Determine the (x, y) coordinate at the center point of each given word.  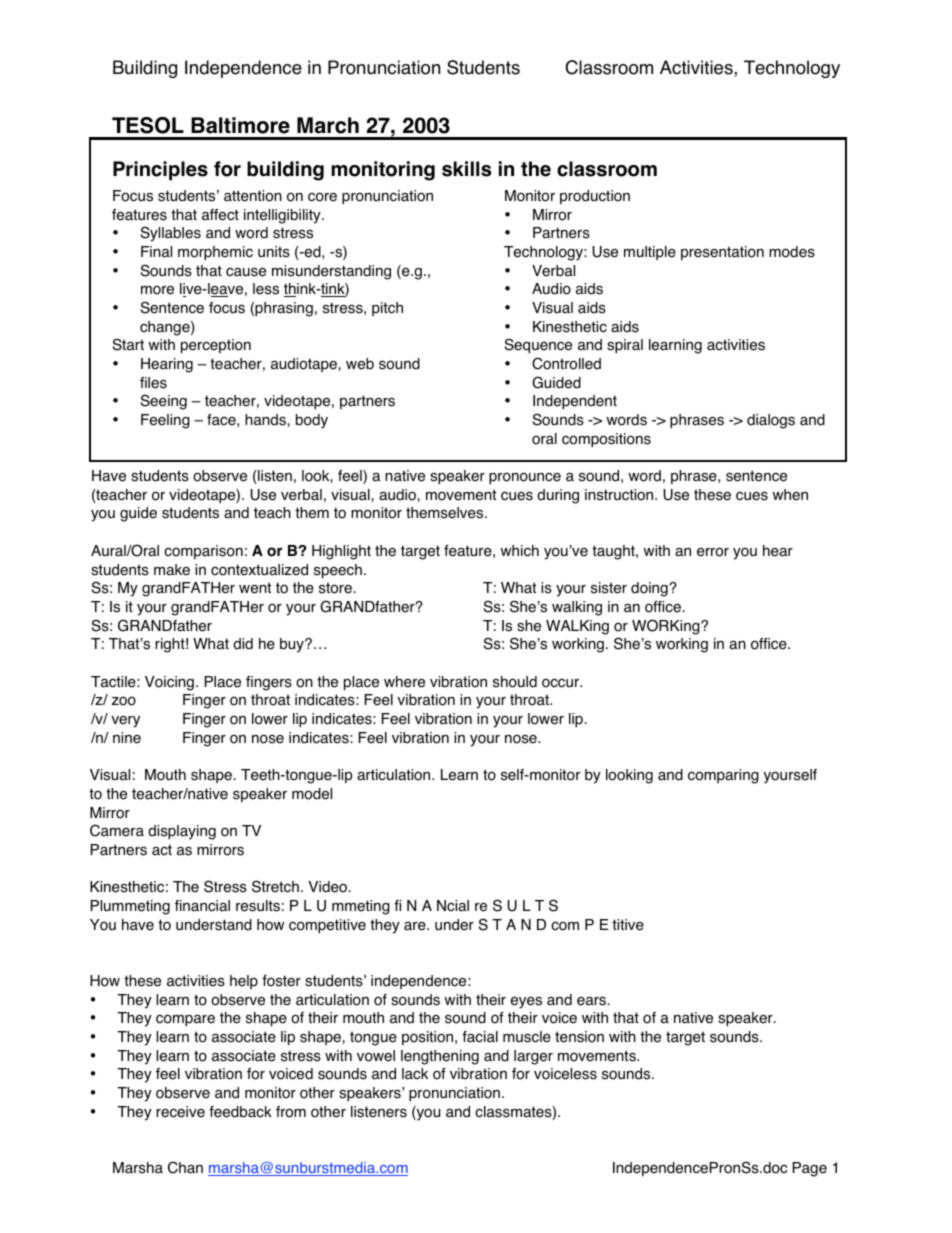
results (258, 906)
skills (466, 169)
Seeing (164, 402)
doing (650, 589)
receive (180, 1112)
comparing (723, 776)
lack (415, 1074)
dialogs (771, 421)
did (243, 644)
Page (810, 1169)
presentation (722, 253)
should (515, 682)
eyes (526, 1003)
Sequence (538, 345)
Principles (160, 171)
